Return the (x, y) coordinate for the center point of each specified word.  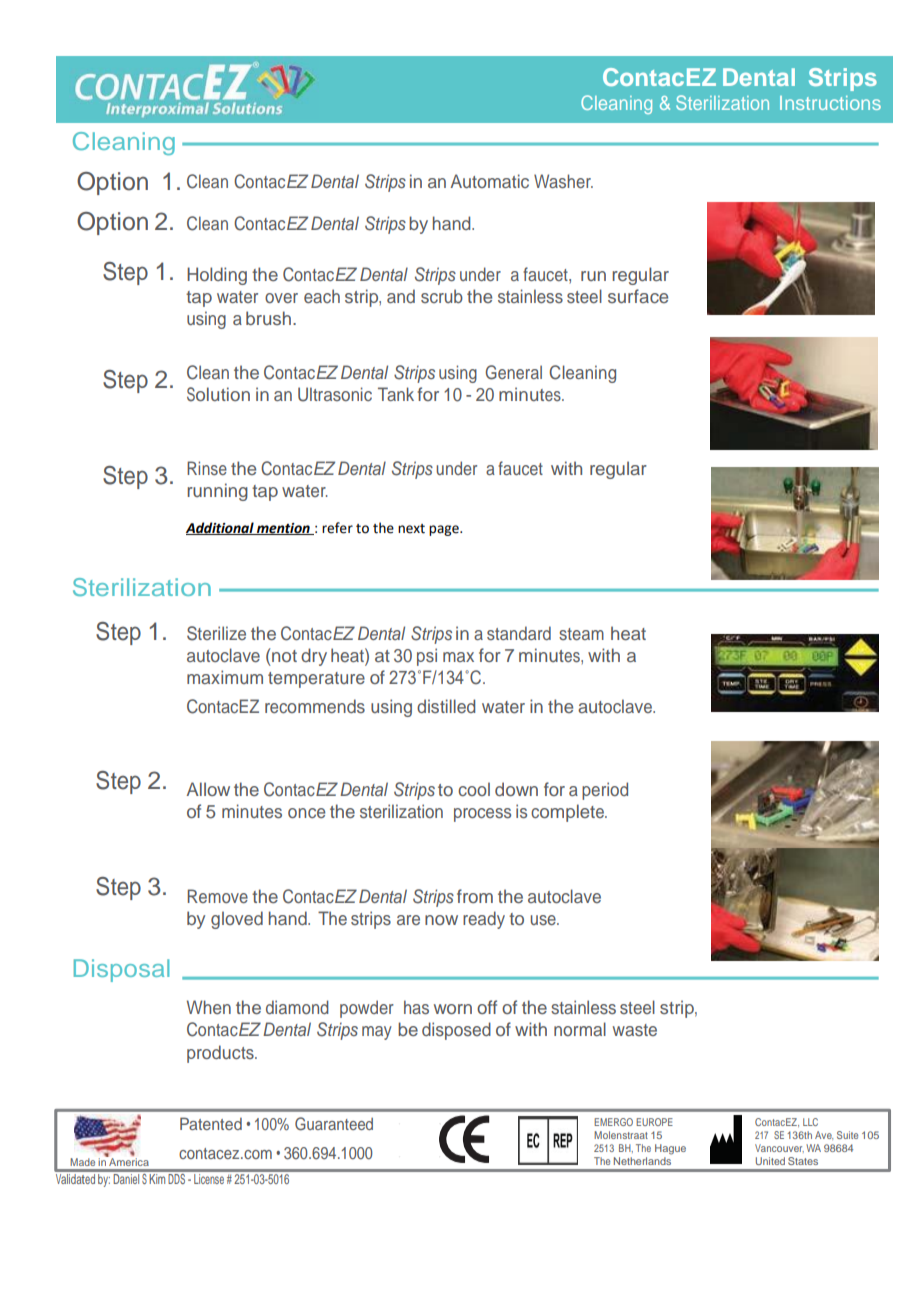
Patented (211, 1123)
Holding (217, 276)
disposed (456, 1031)
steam (581, 634)
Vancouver (779, 1148)
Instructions (830, 103)
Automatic (489, 181)
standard (519, 633)
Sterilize (216, 633)
